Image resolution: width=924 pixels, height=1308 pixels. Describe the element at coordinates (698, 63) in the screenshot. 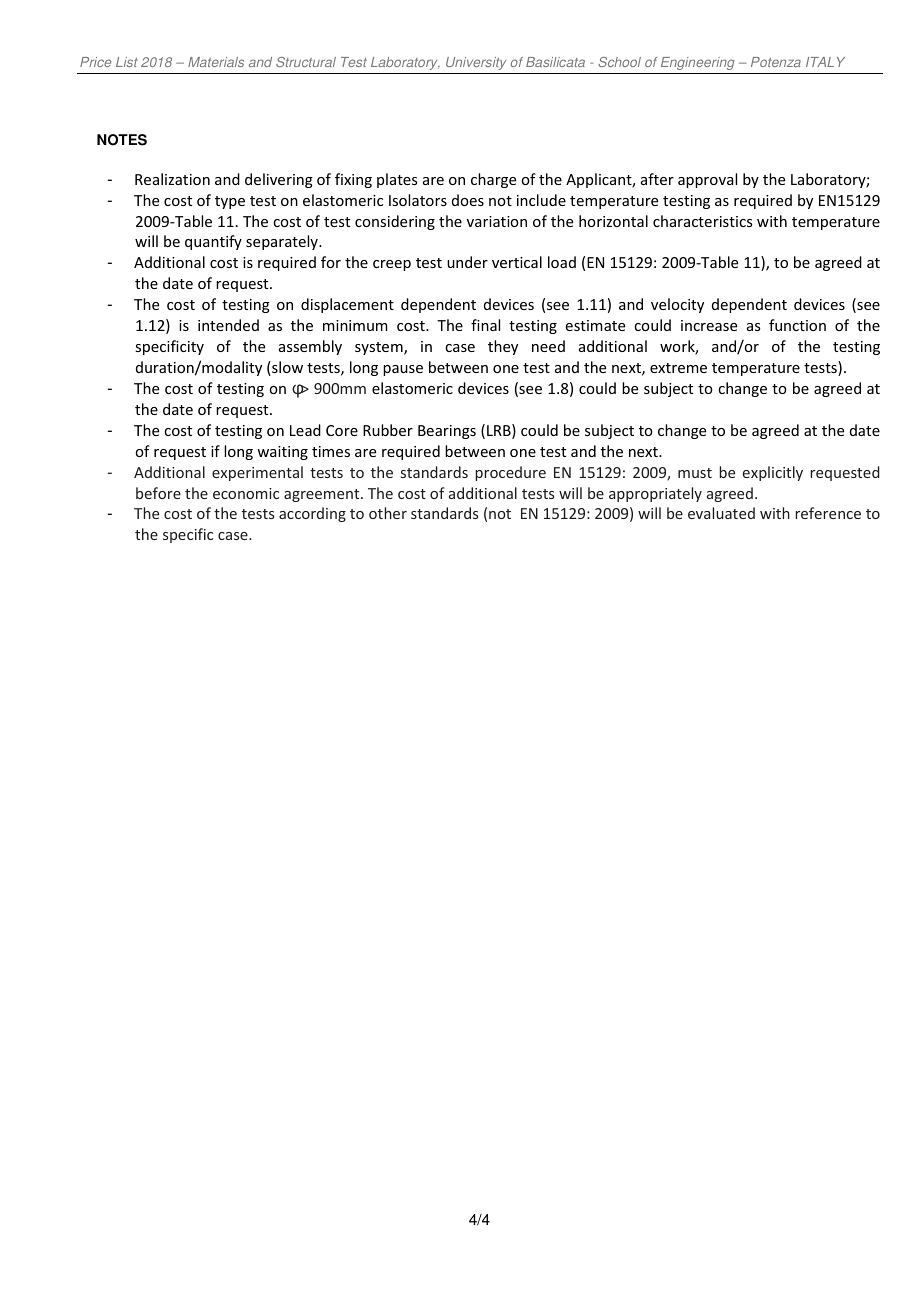

I see `Engineering` at that location.
